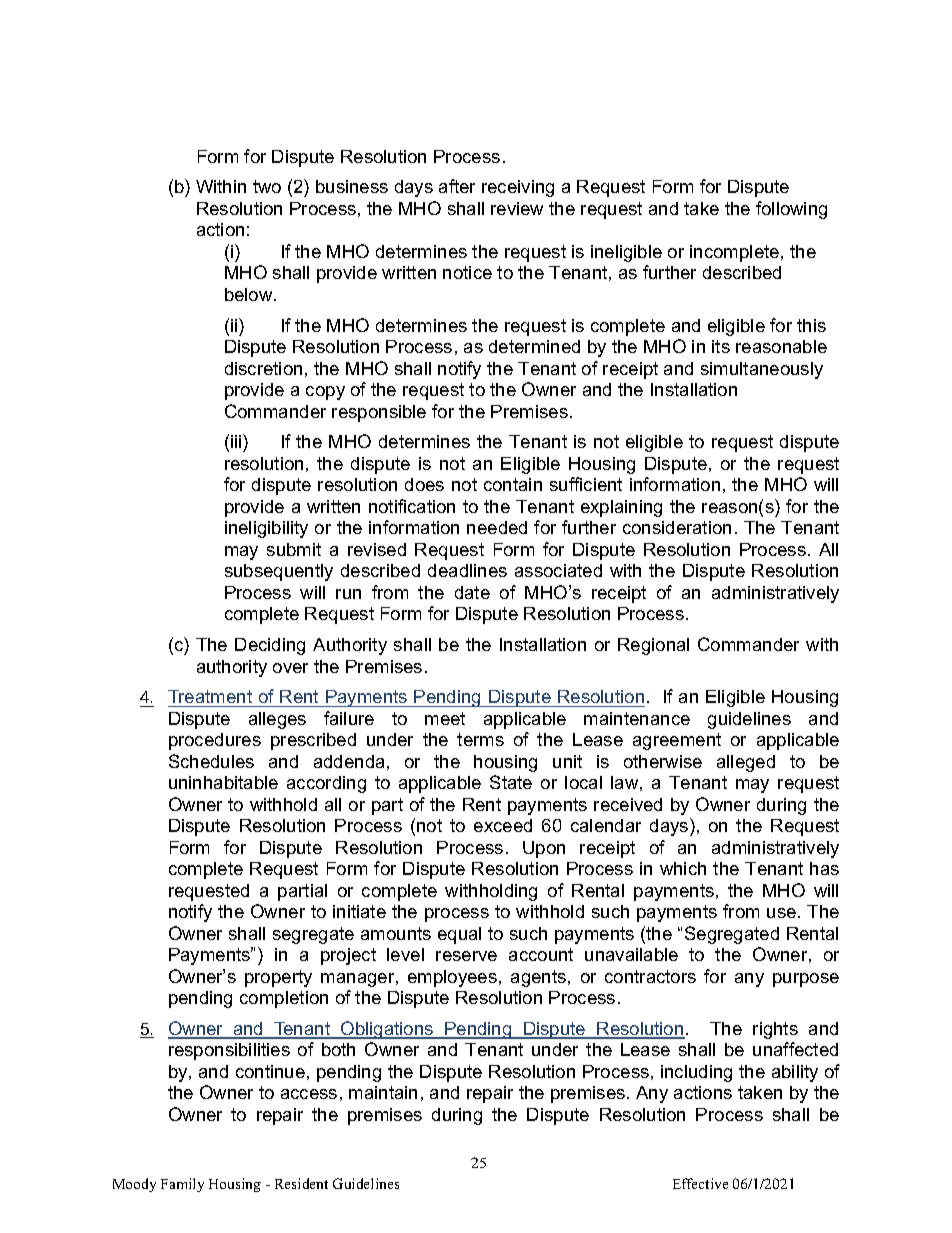  I want to click on meet, so click(445, 718).
